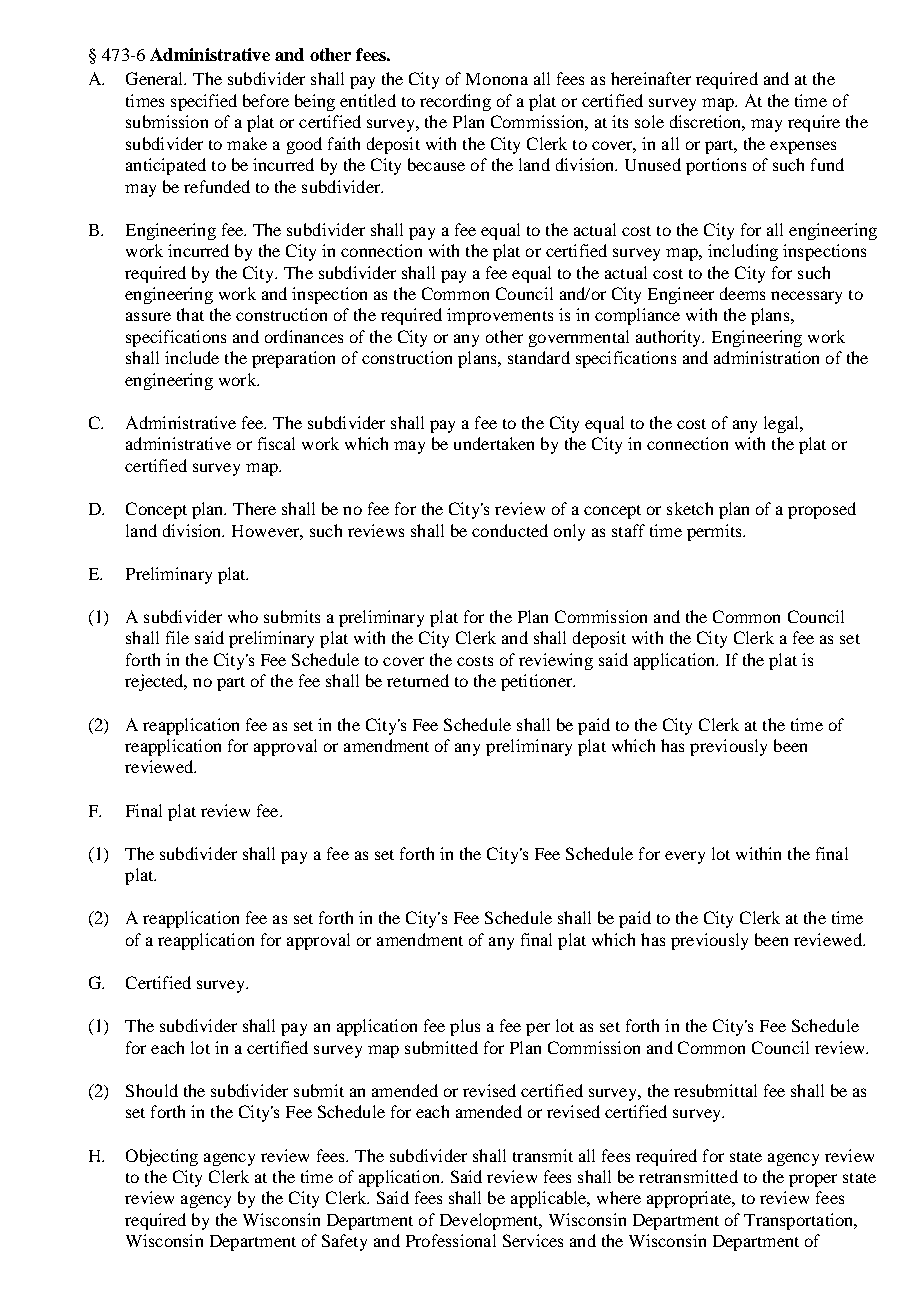 Image resolution: width=924 pixels, height=1308 pixels. Describe the element at coordinates (716, 166) in the page. I see `portions` at that location.
